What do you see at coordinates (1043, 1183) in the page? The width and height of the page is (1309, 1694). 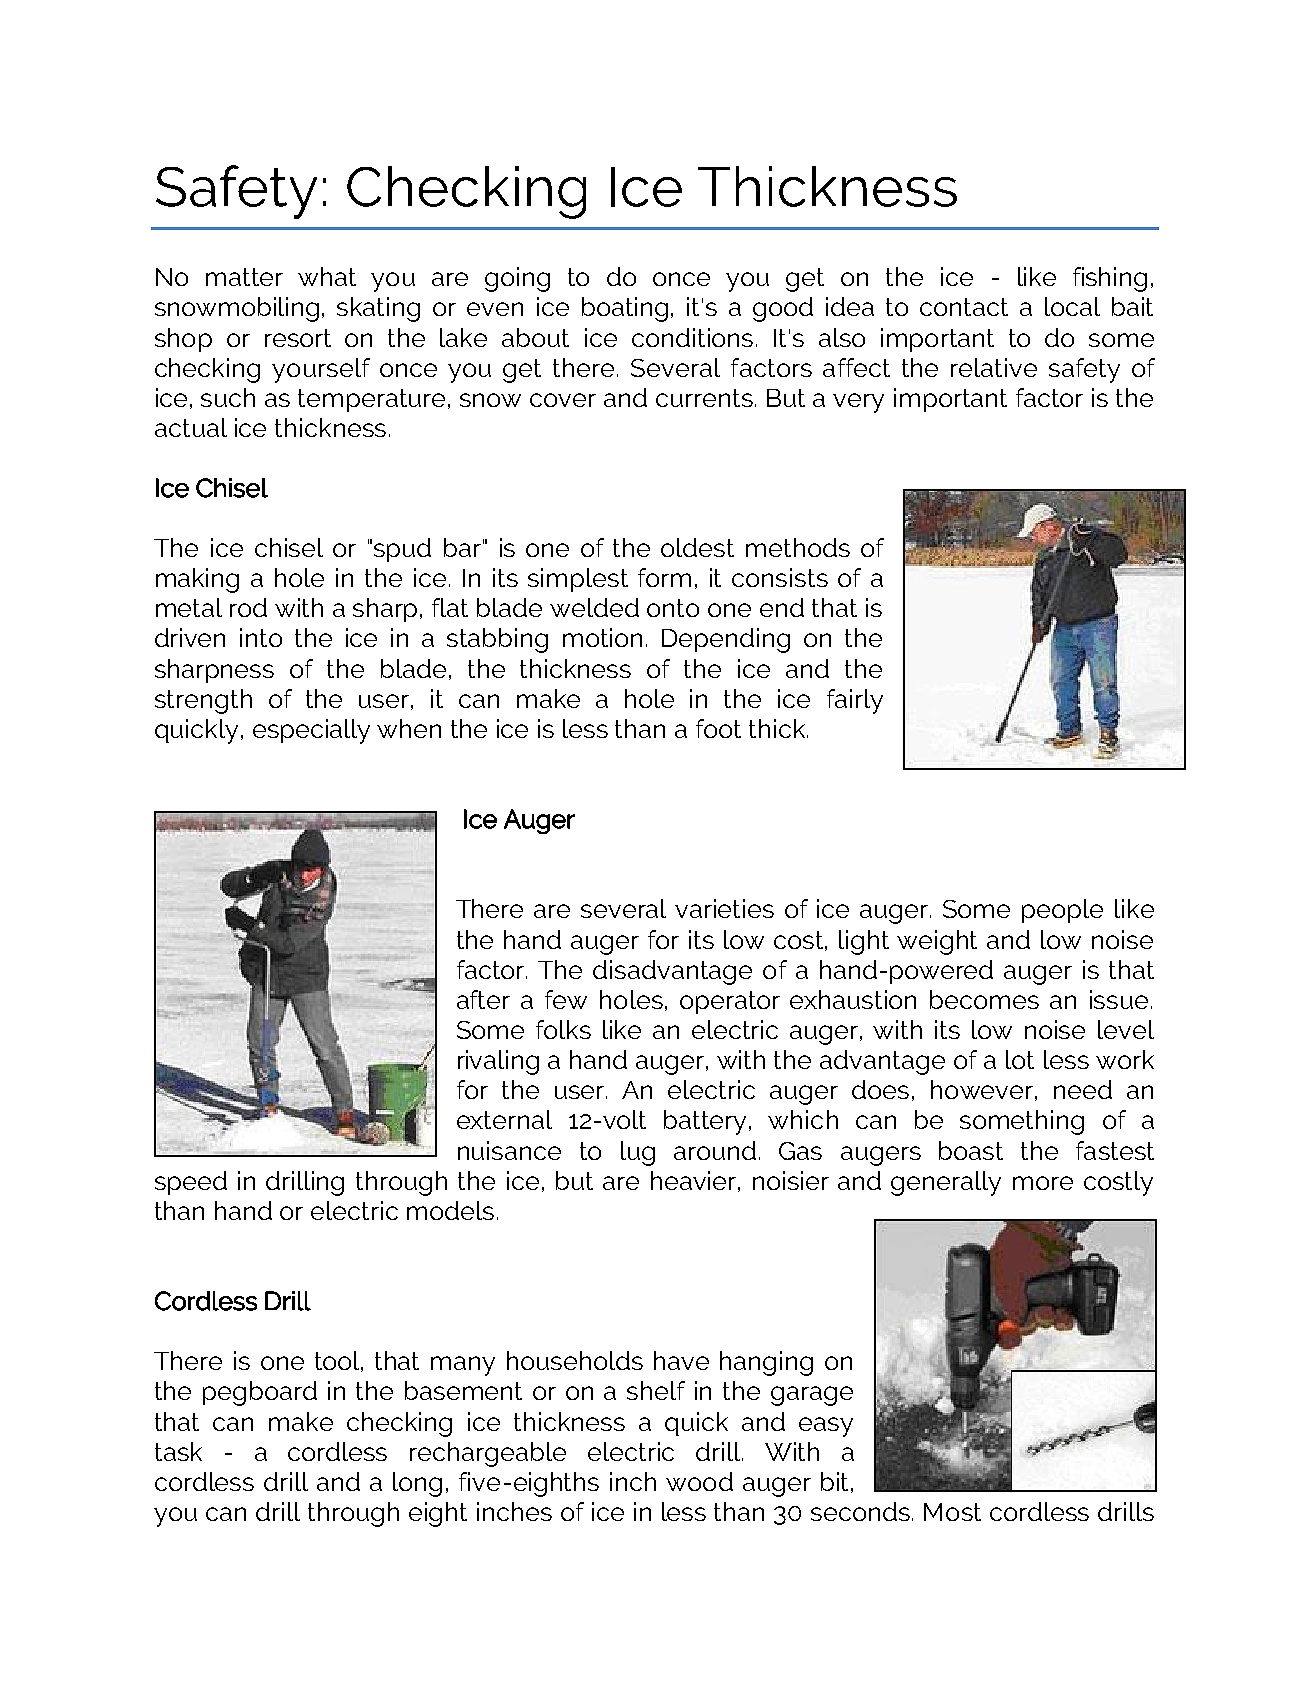 I see `more` at bounding box center [1043, 1183].
